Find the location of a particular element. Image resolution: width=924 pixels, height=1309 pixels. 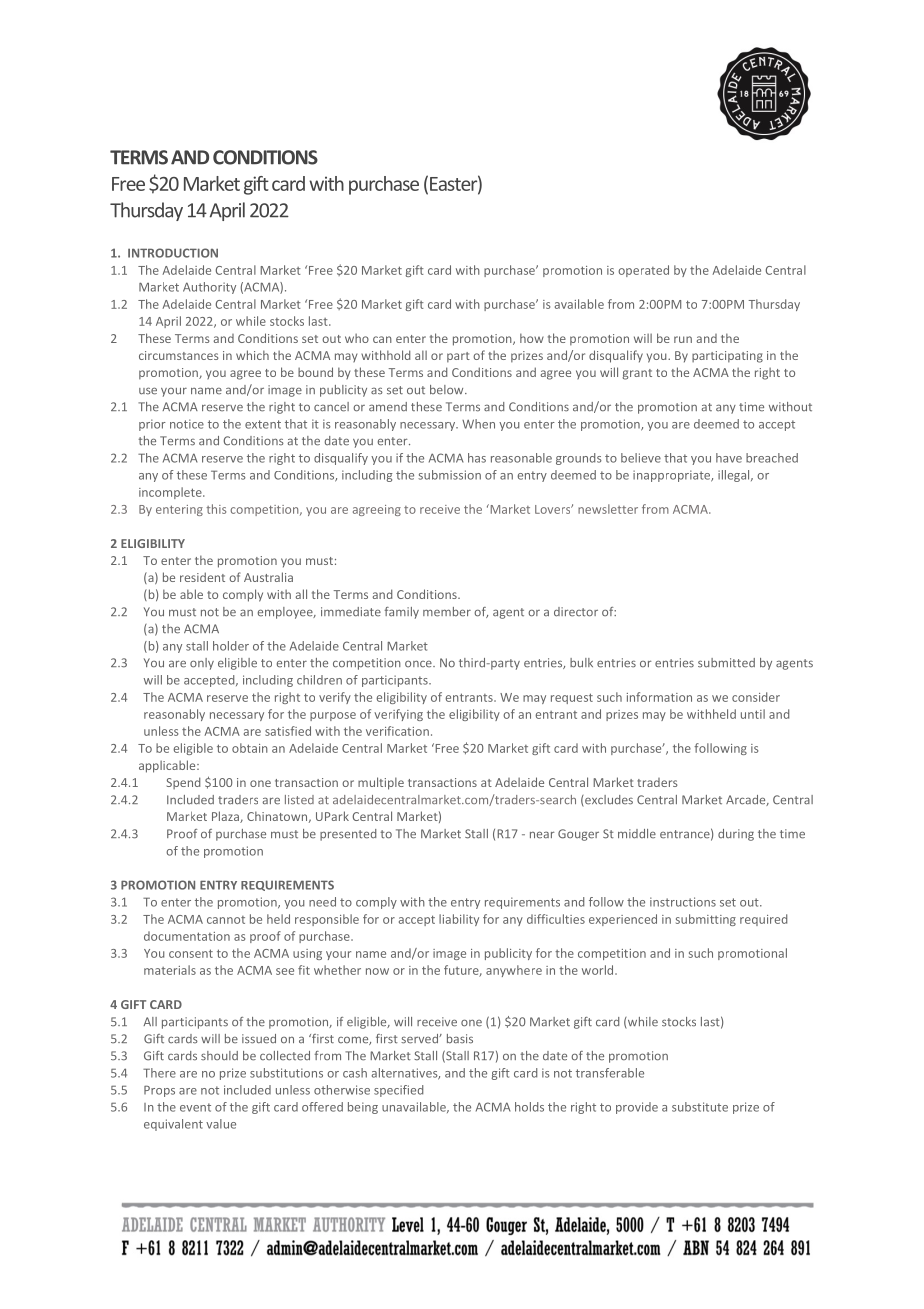

operated is located at coordinates (643, 271).
